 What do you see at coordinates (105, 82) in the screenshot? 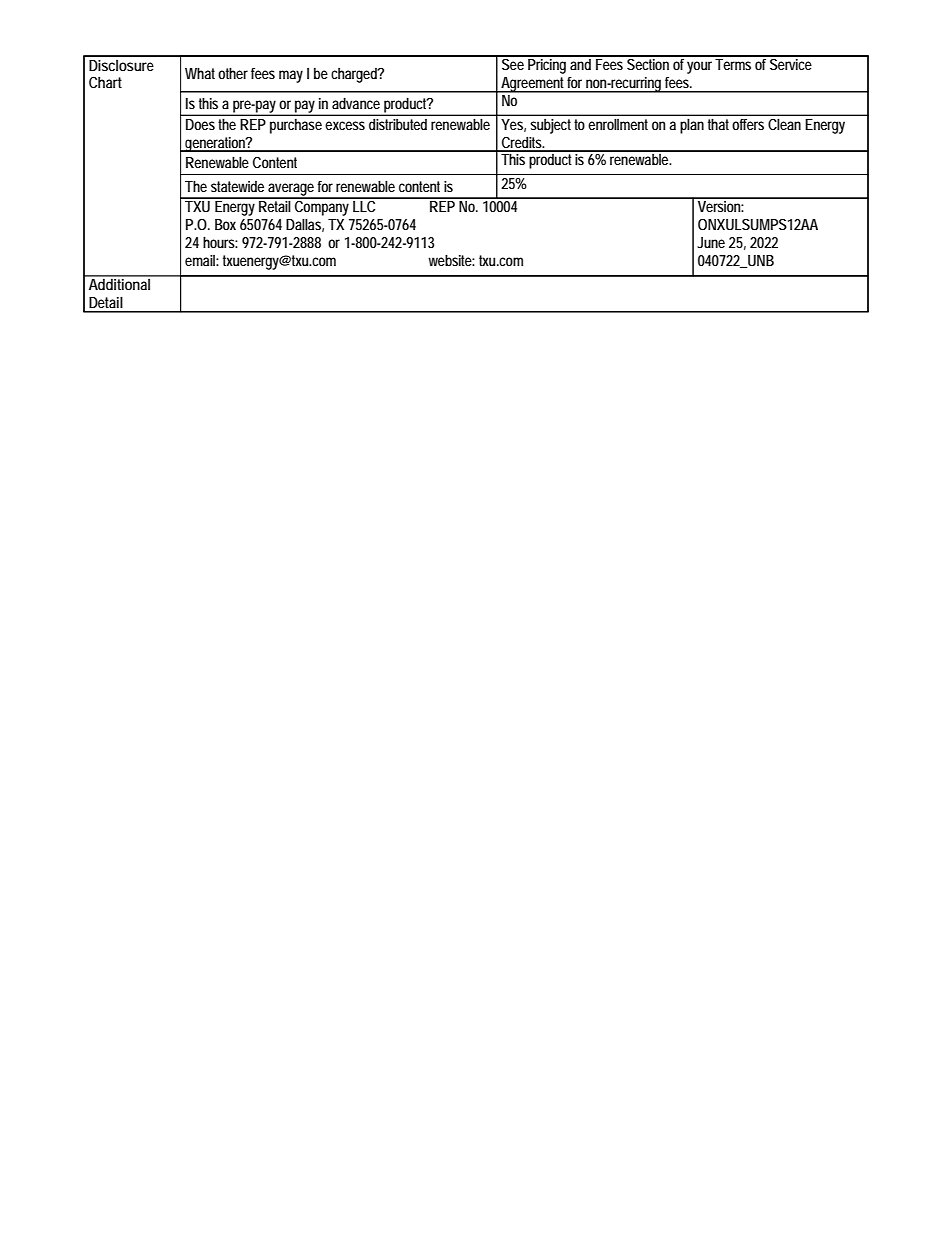
I see `Chart` at bounding box center [105, 82].
